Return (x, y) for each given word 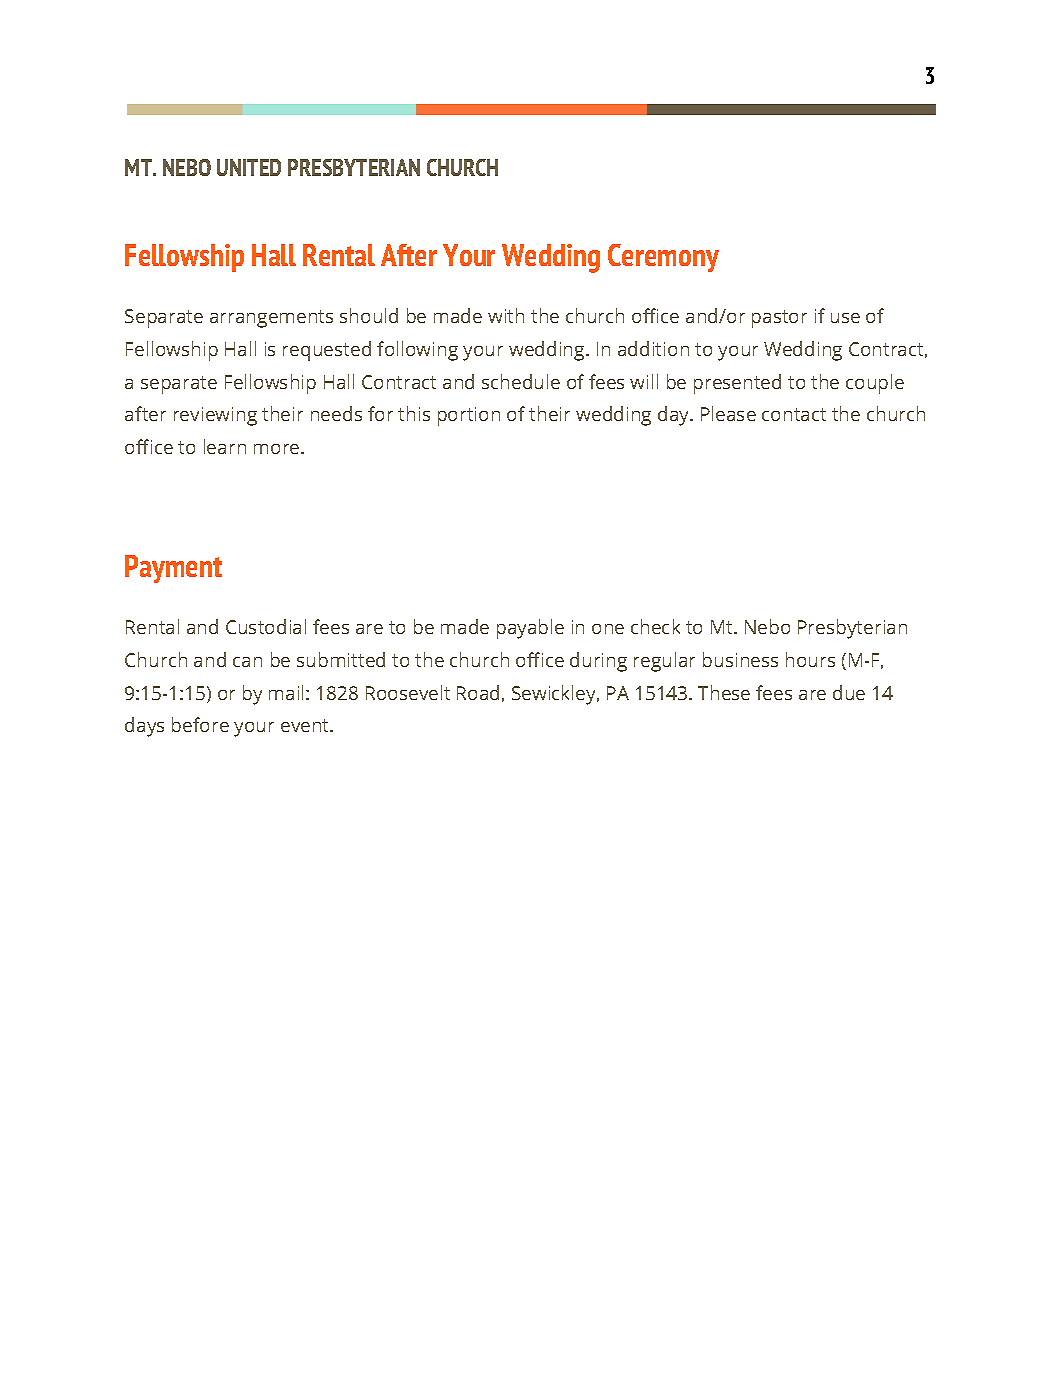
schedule (521, 381)
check (655, 626)
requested (327, 351)
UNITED (249, 167)
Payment (173, 569)
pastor (779, 319)
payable (530, 629)
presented (737, 384)
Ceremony (663, 258)
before (200, 724)
